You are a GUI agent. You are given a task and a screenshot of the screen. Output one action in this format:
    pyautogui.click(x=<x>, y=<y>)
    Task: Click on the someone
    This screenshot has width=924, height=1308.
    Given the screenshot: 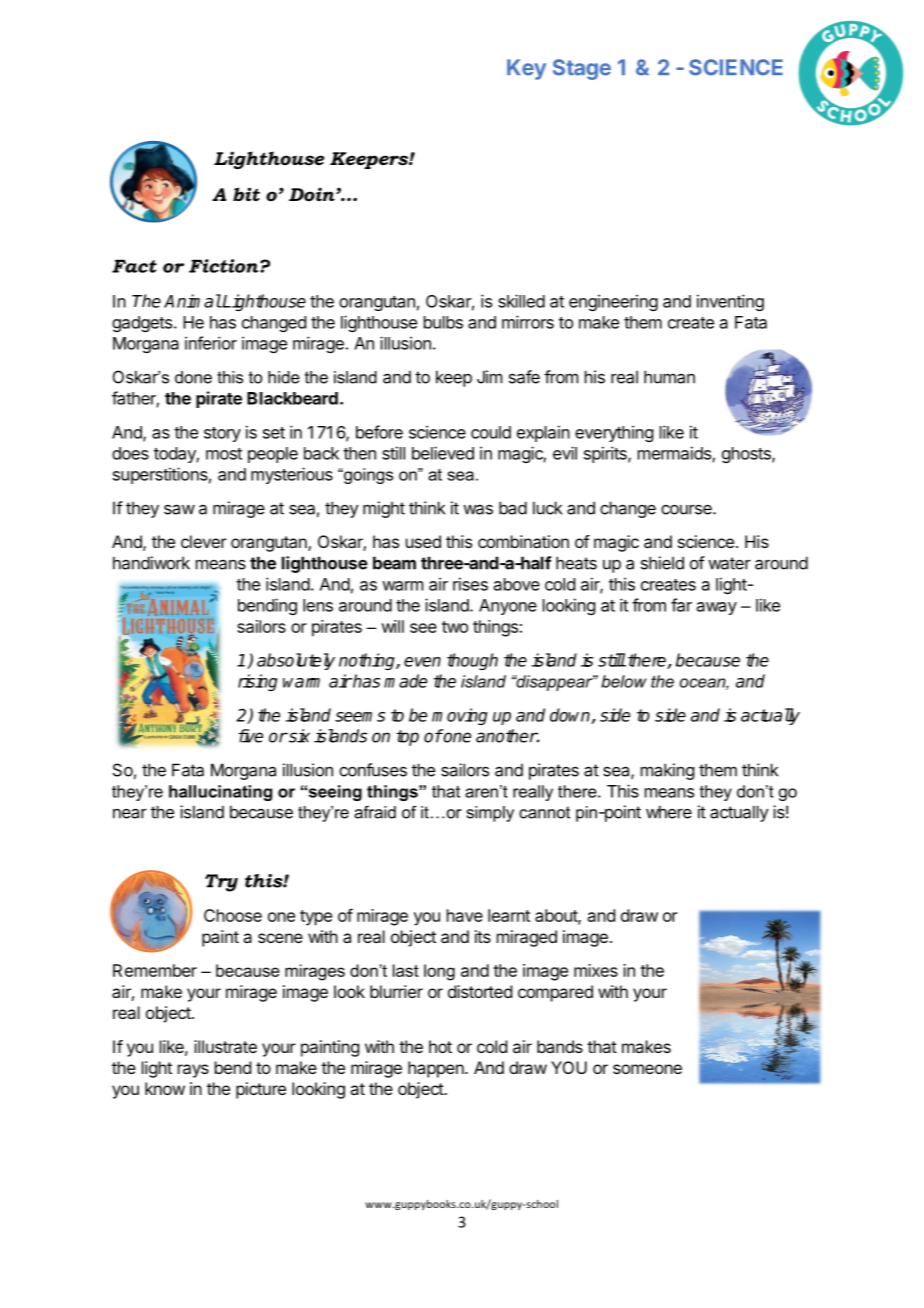 What is the action you would take?
    pyautogui.click(x=647, y=1069)
